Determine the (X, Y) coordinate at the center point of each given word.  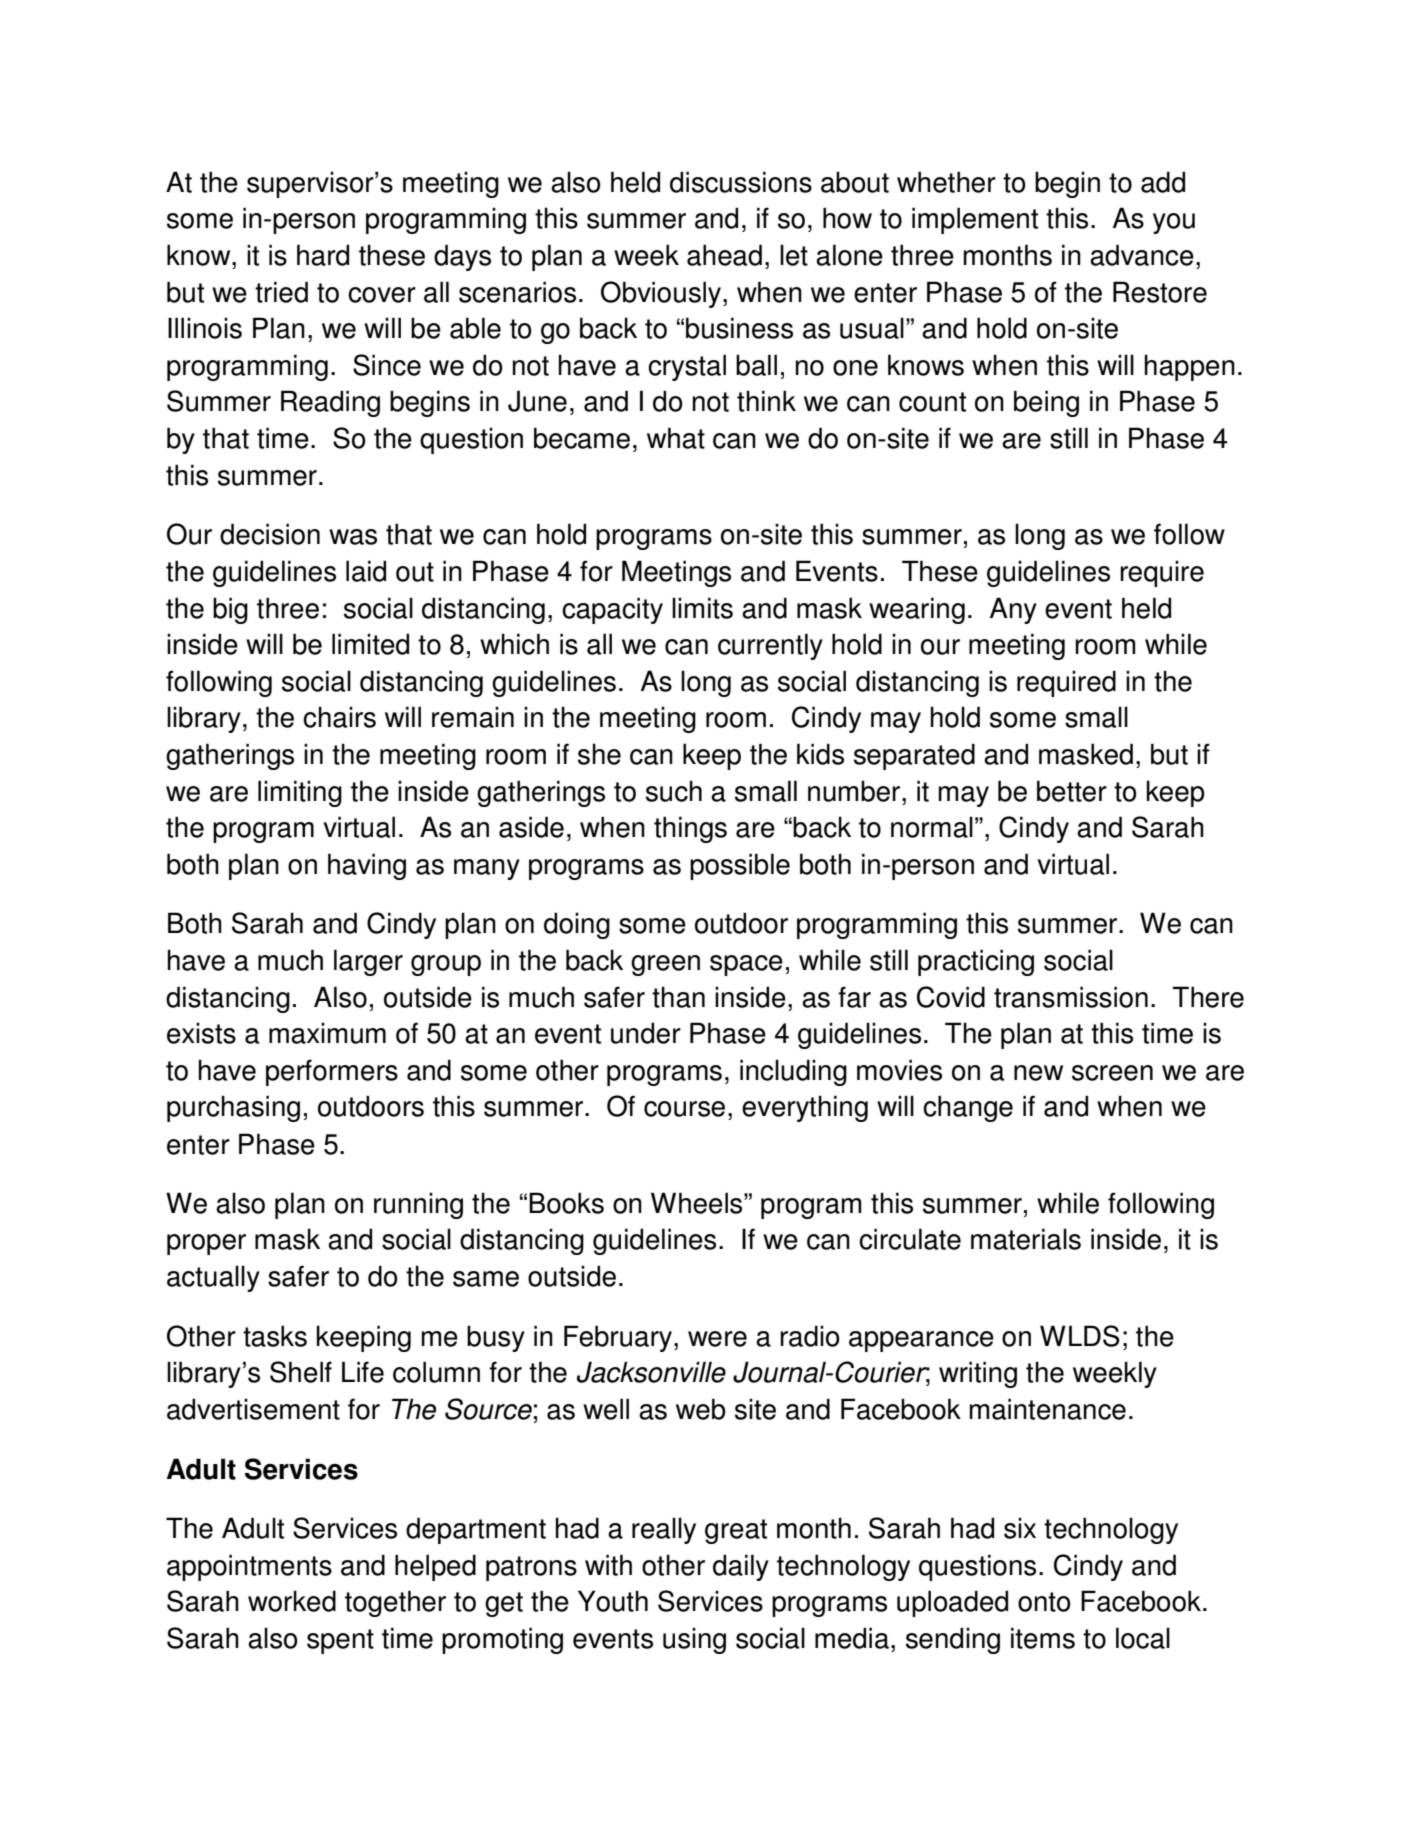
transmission (1071, 997)
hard (323, 255)
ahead (724, 255)
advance (1142, 255)
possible (740, 866)
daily (741, 1567)
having (367, 866)
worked (292, 1601)
